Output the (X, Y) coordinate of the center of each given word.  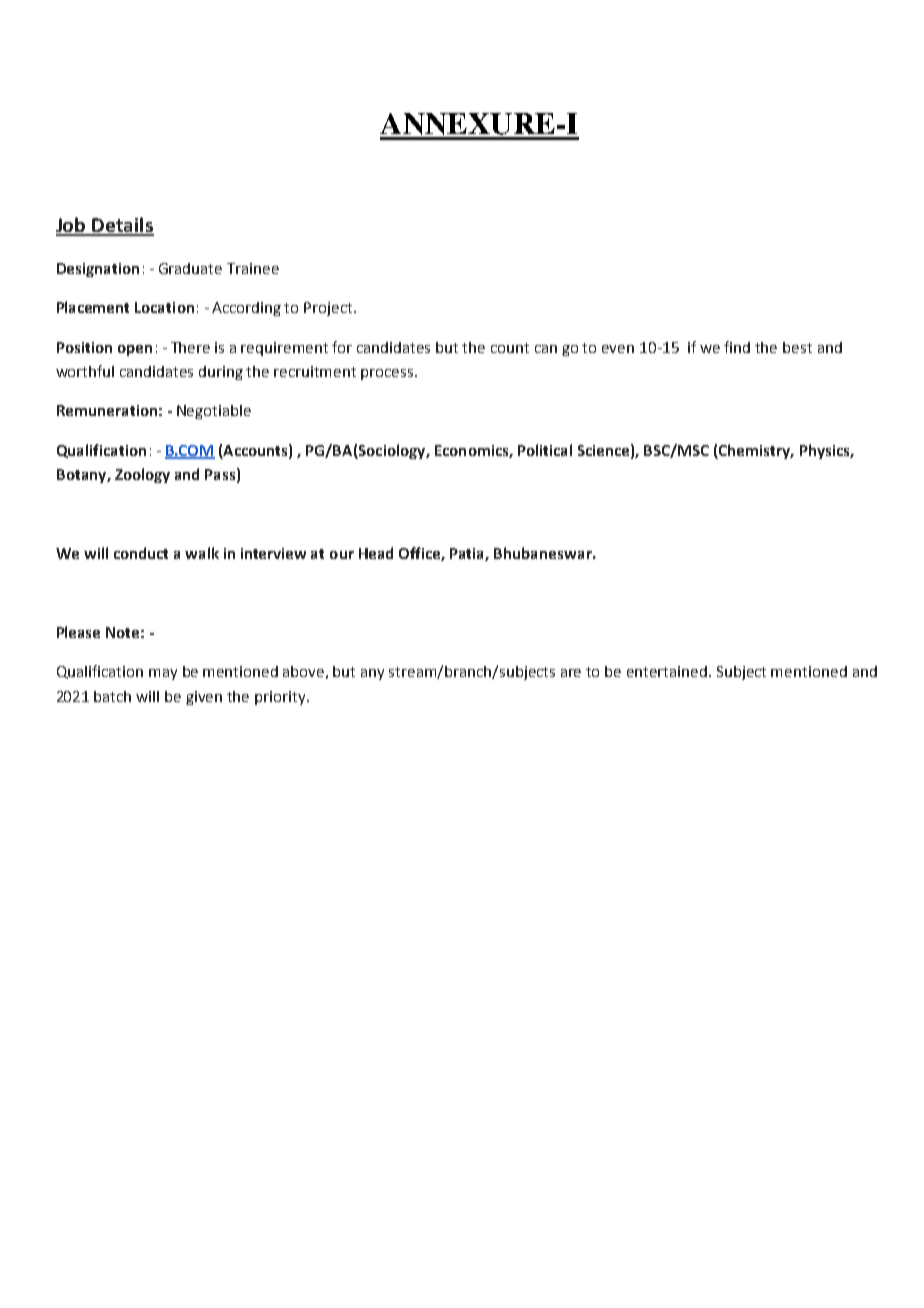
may (163, 674)
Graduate (190, 268)
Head (376, 553)
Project (329, 309)
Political (545, 450)
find (737, 347)
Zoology (142, 475)
